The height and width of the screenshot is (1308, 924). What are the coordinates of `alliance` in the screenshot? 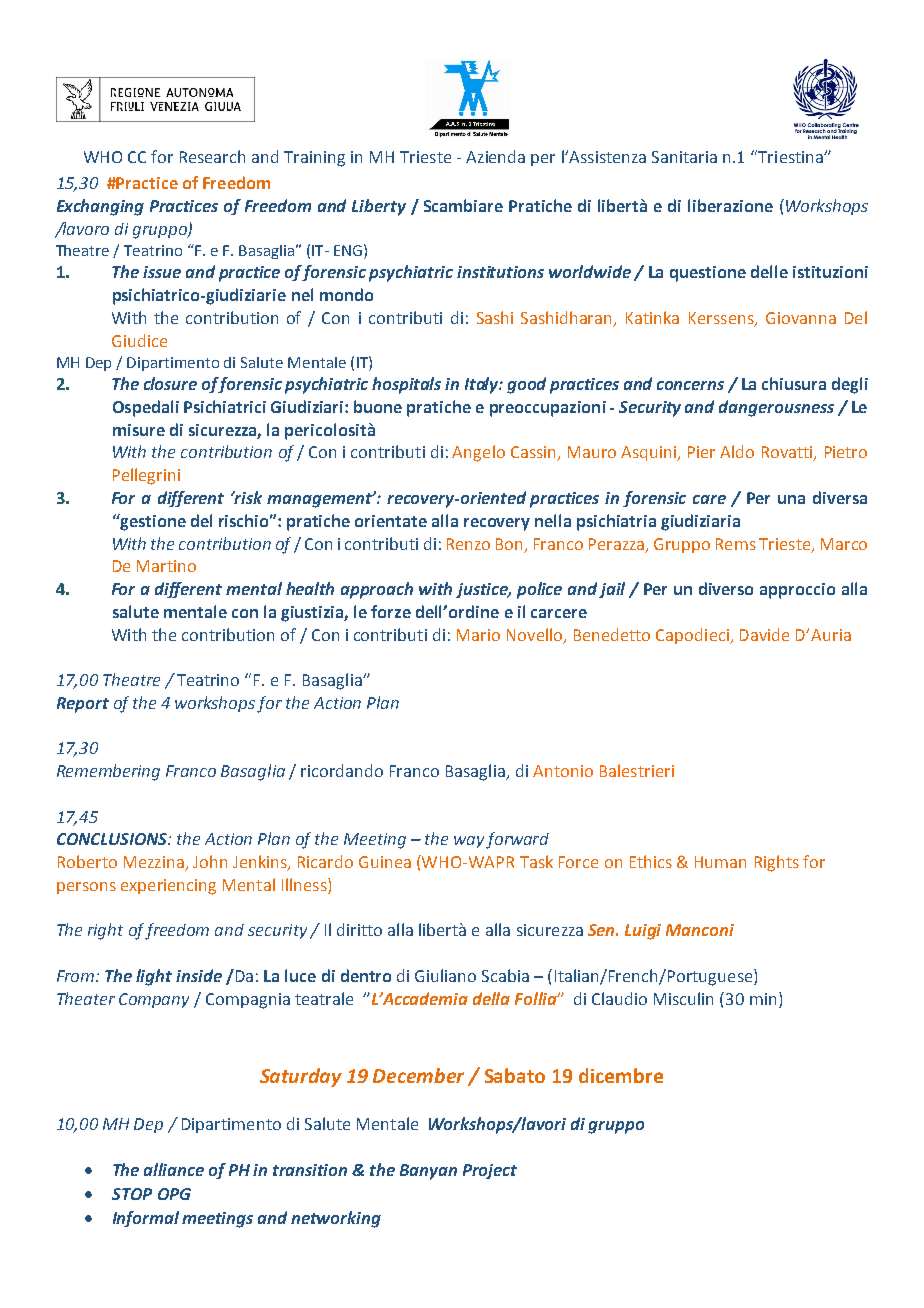 It's located at (174, 1169).
